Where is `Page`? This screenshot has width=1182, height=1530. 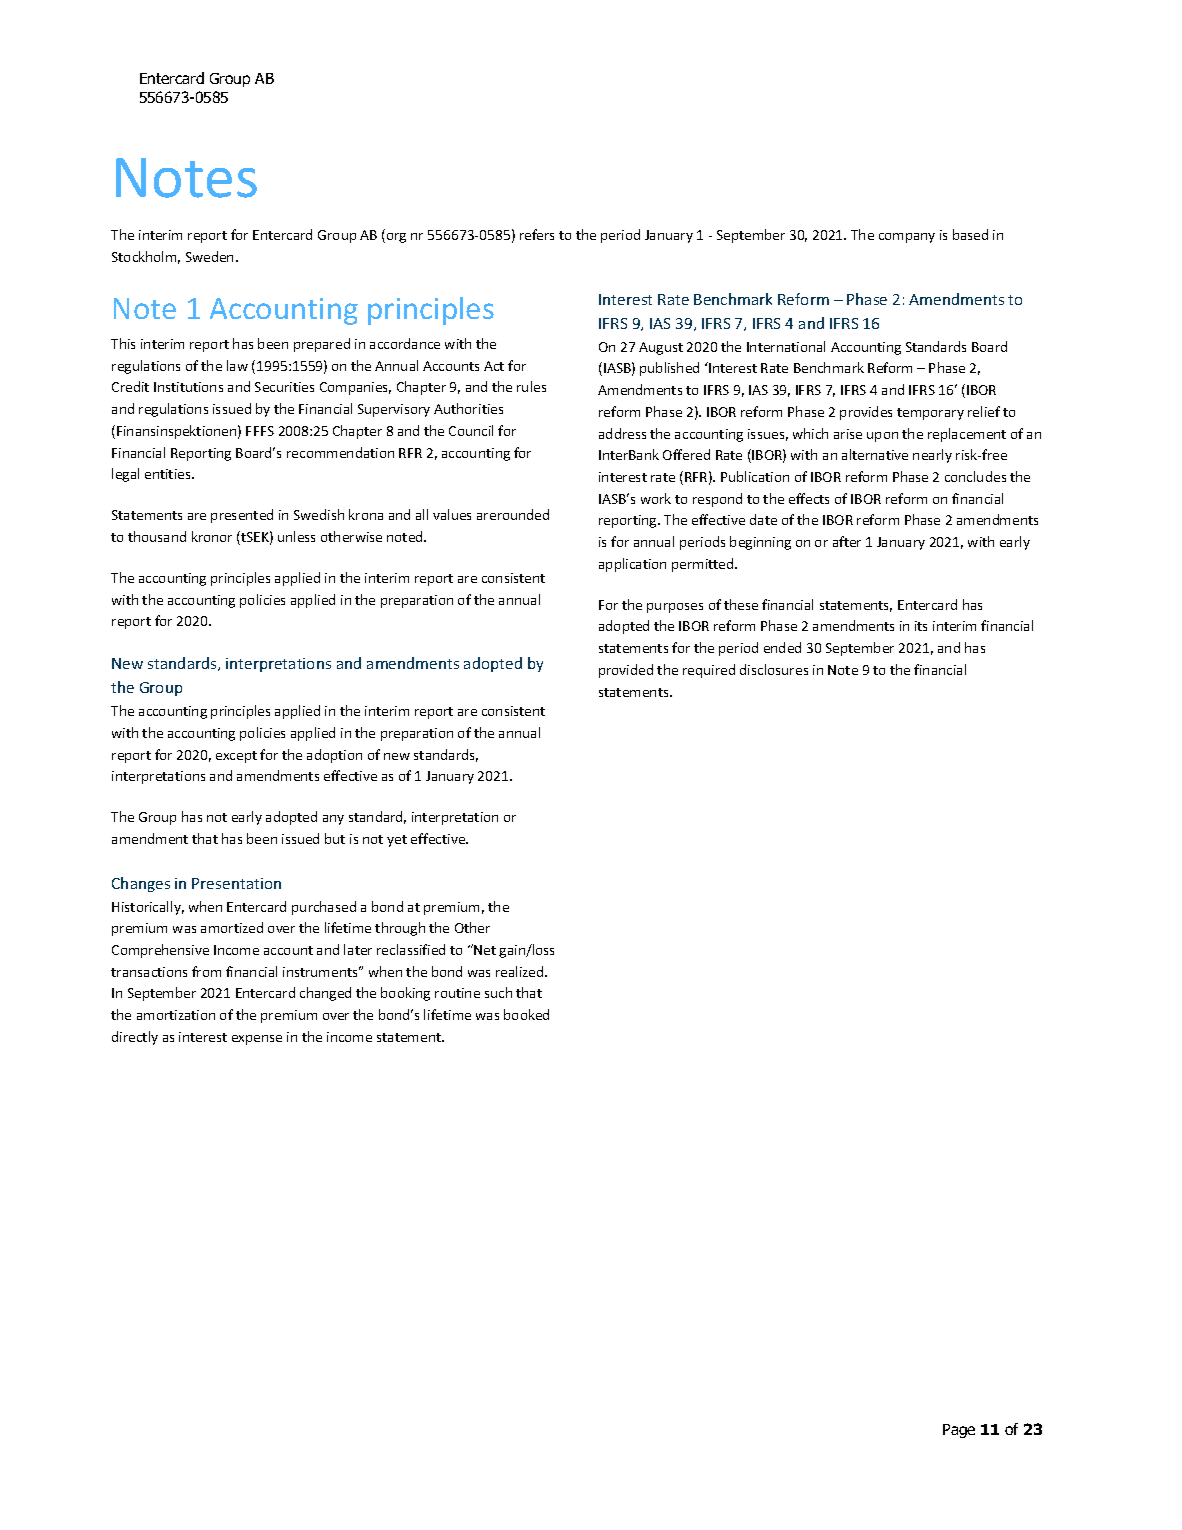
Page is located at coordinates (959, 1431).
